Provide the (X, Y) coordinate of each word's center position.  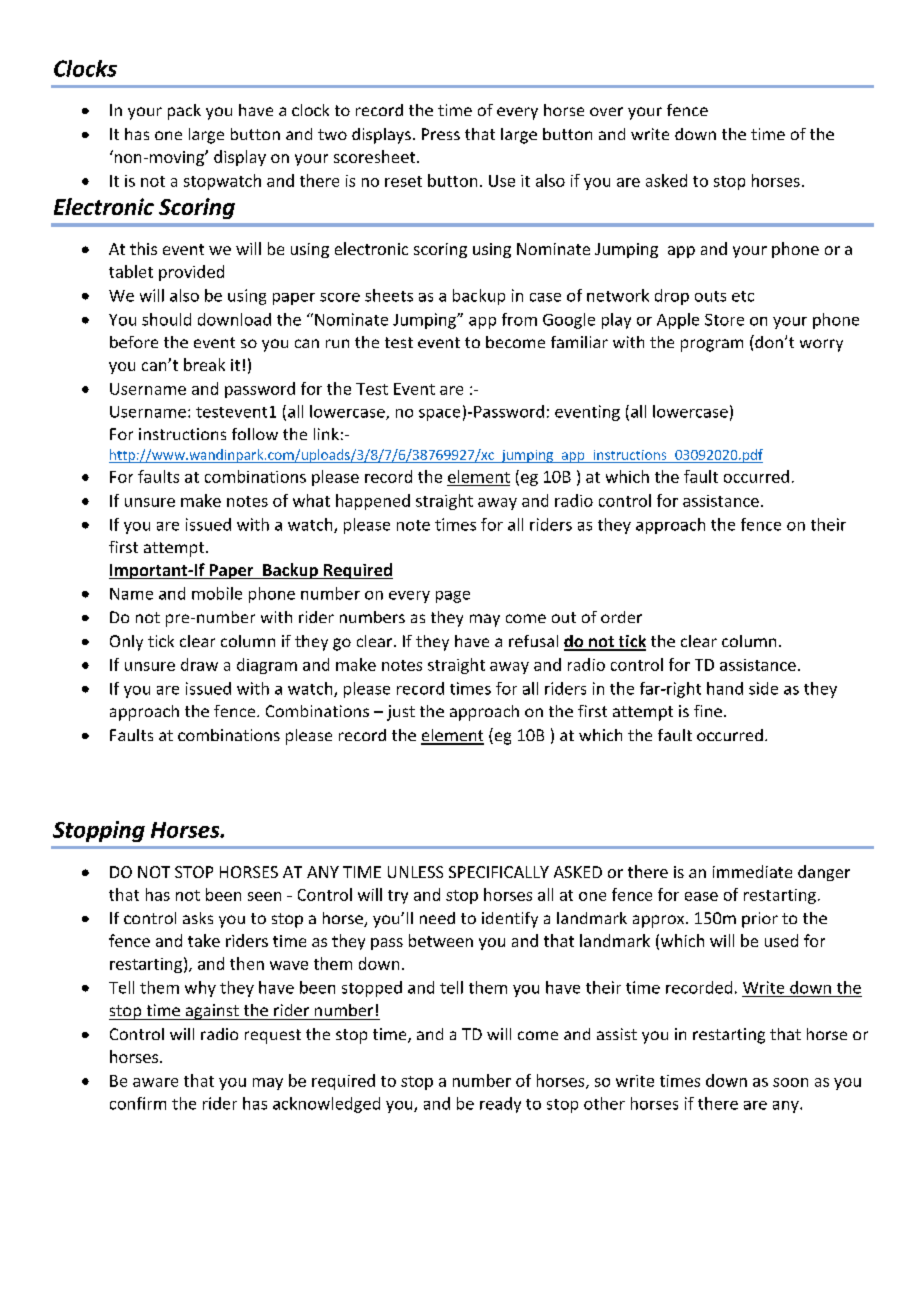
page (453, 597)
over (606, 111)
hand (725, 688)
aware (155, 1082)
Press (441, 134)
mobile (217, 593)
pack (184, 112)
